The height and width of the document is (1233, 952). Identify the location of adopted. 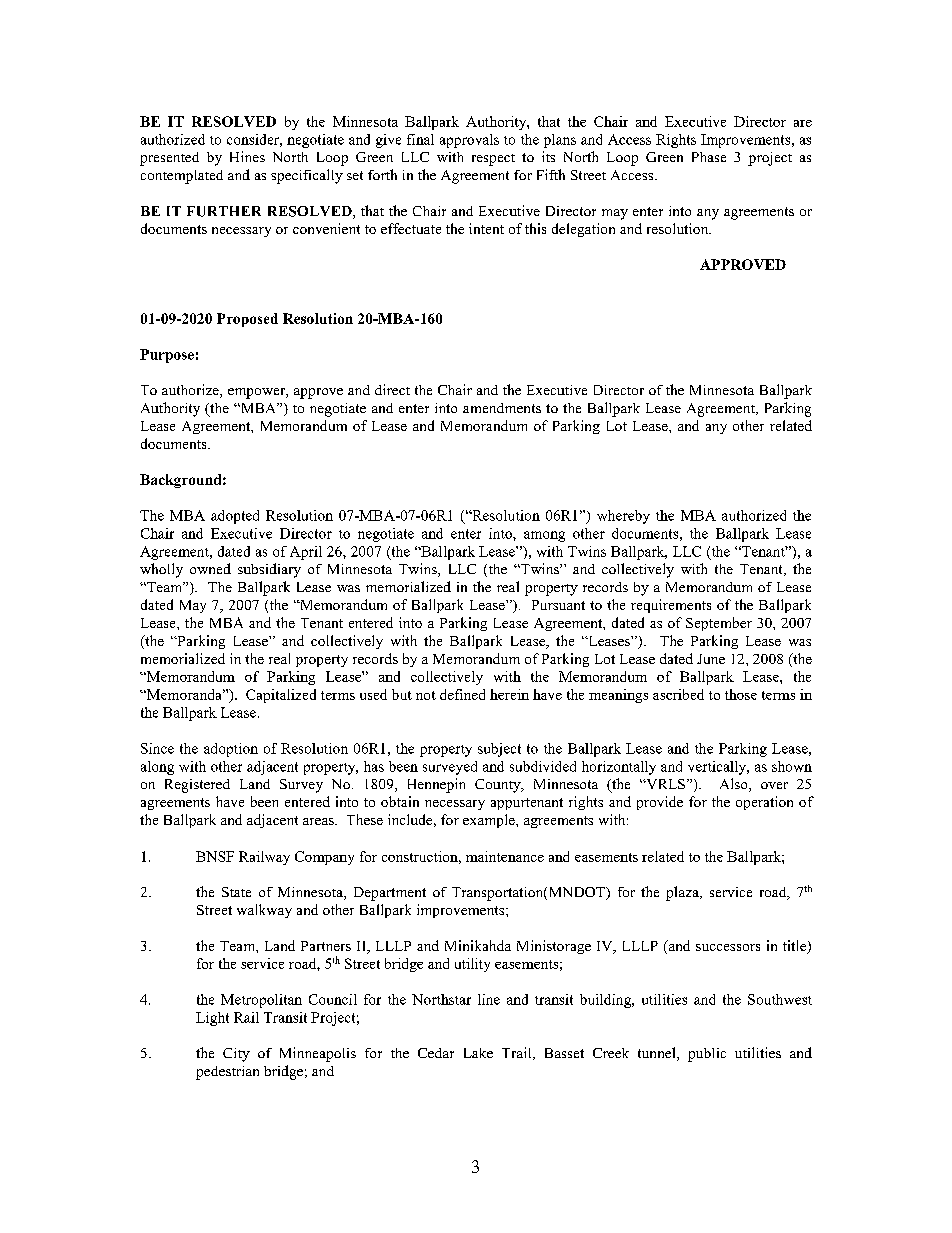
(235, 517).
